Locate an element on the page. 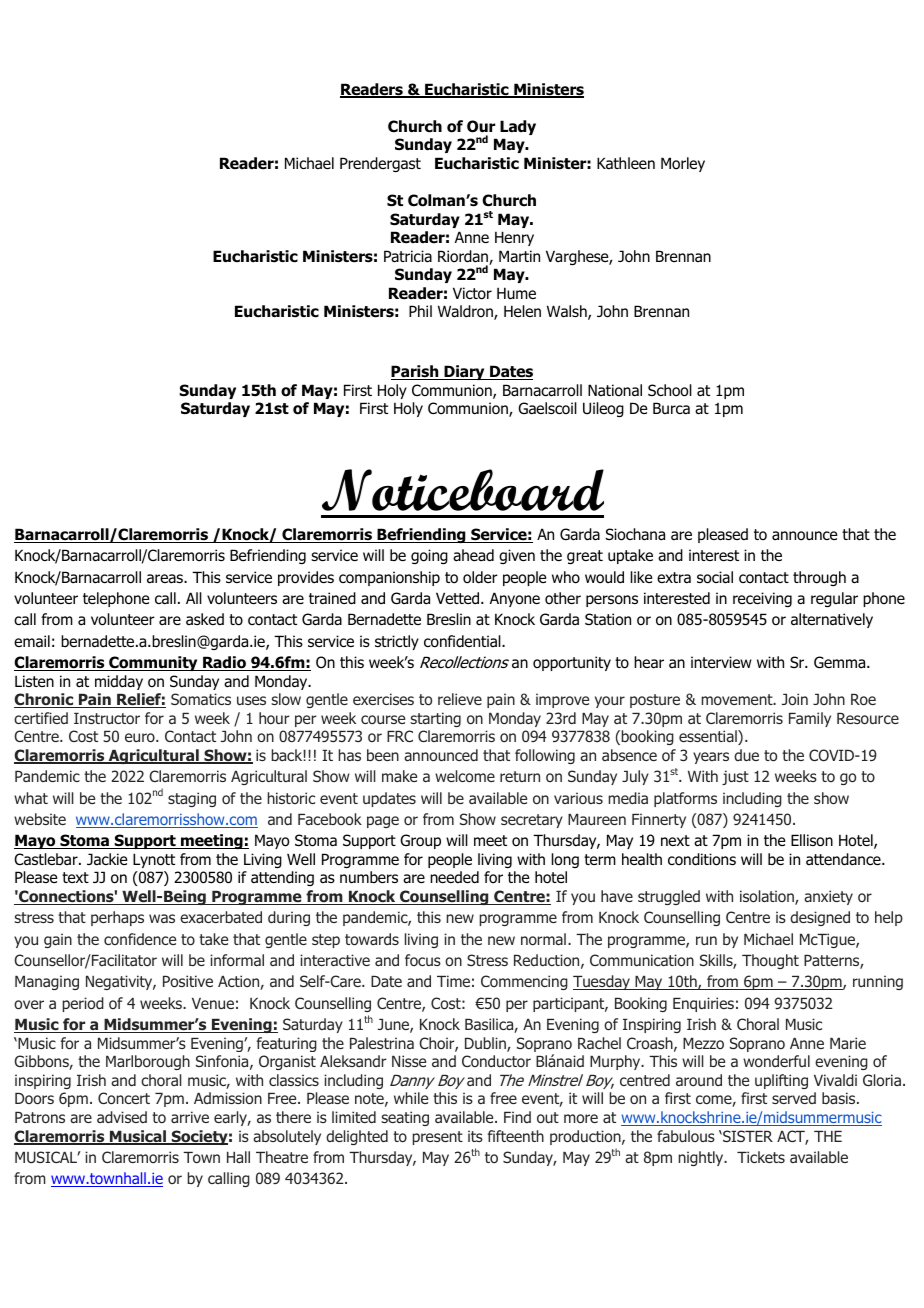 This document has height=1308, width=924. SISTER is located at coordinates (747, 1136).
